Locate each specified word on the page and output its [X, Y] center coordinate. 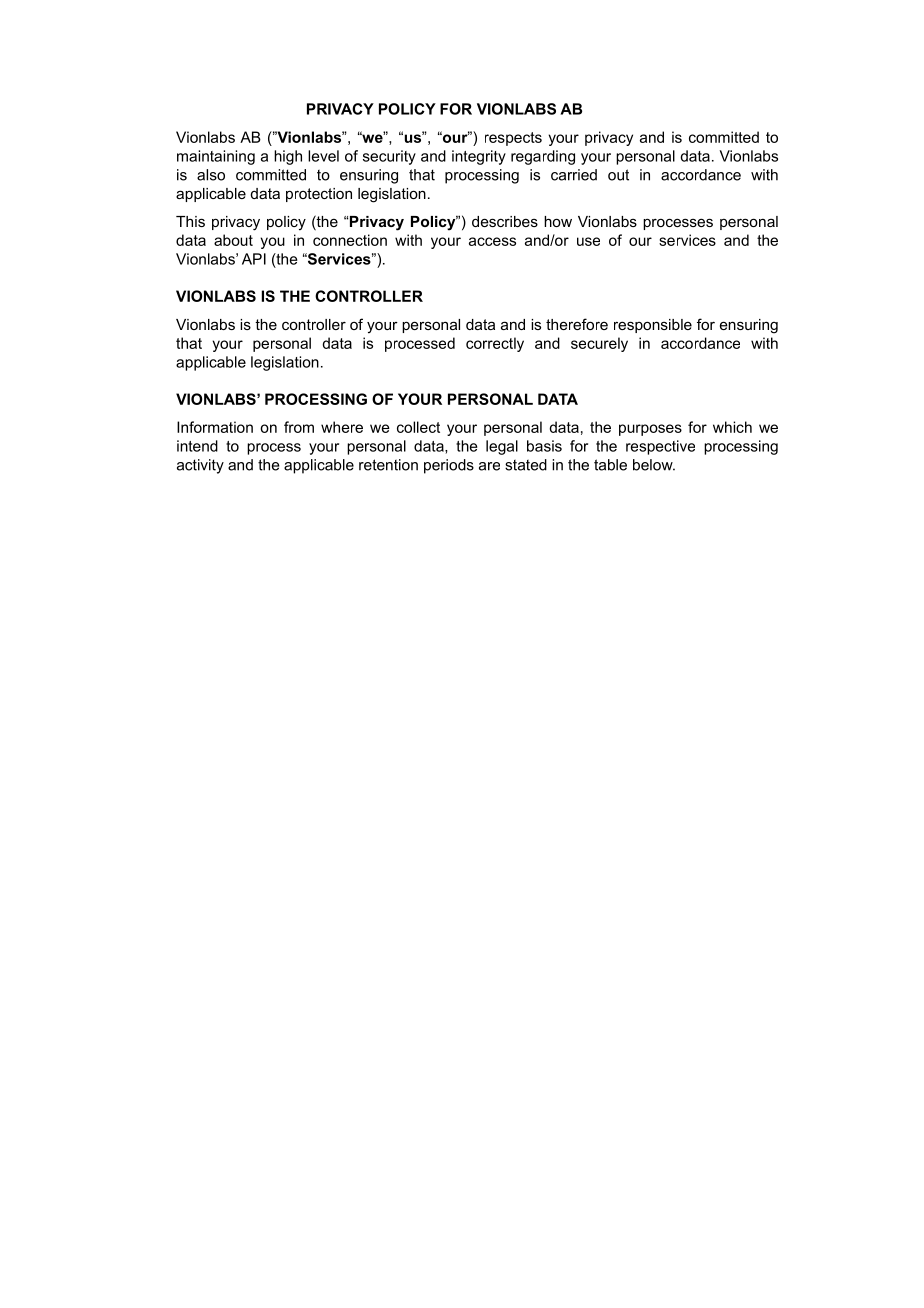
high [288, 157]
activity [200, 466]
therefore [577, 324]
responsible [653, 326]
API [254, 259]
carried [574, 175]
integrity [479, 157]
